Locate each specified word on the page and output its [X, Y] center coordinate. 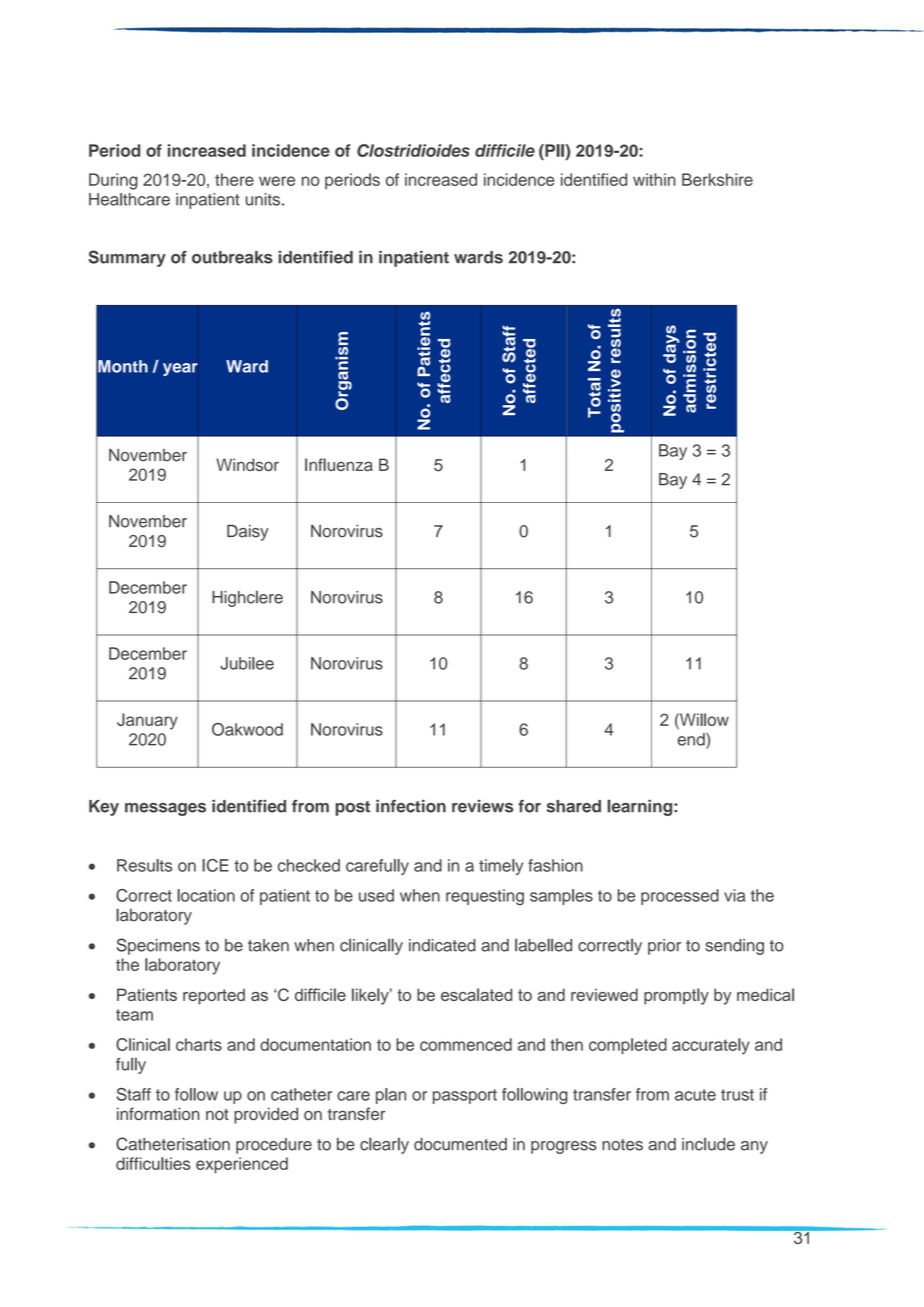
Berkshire [717, 179]
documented [460, 1144]
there [234, 179]
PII [553, 150]
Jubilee [247, 663]
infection [411, 806]
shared [574, 806]
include [708, 1144]
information [158, 1114]
